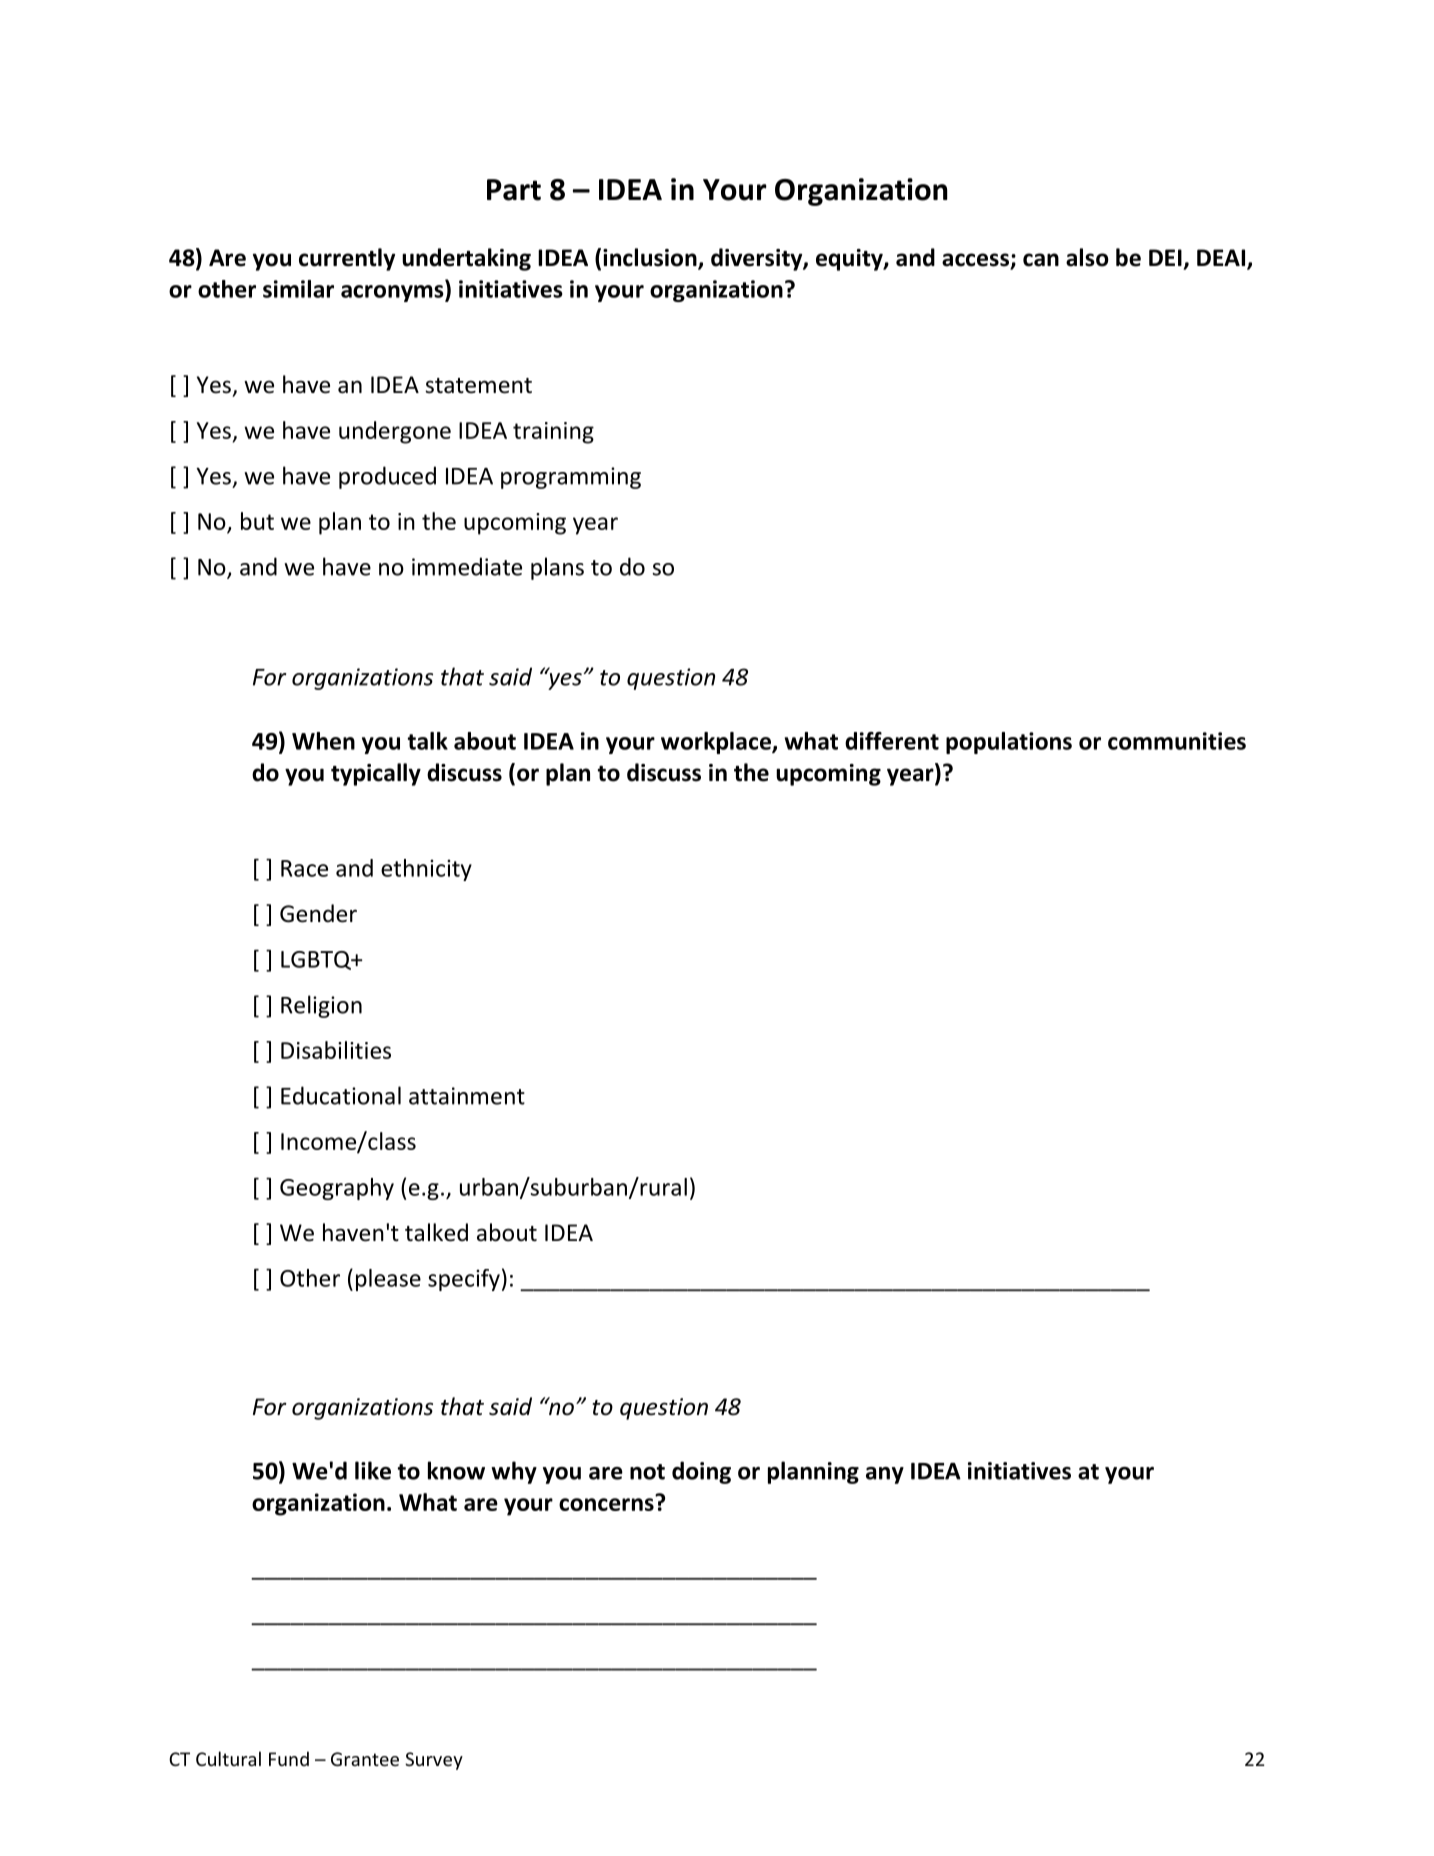 The width and height of the screenshot is (1434, 1856). I want to click on Fund, so click(289, 1758).
